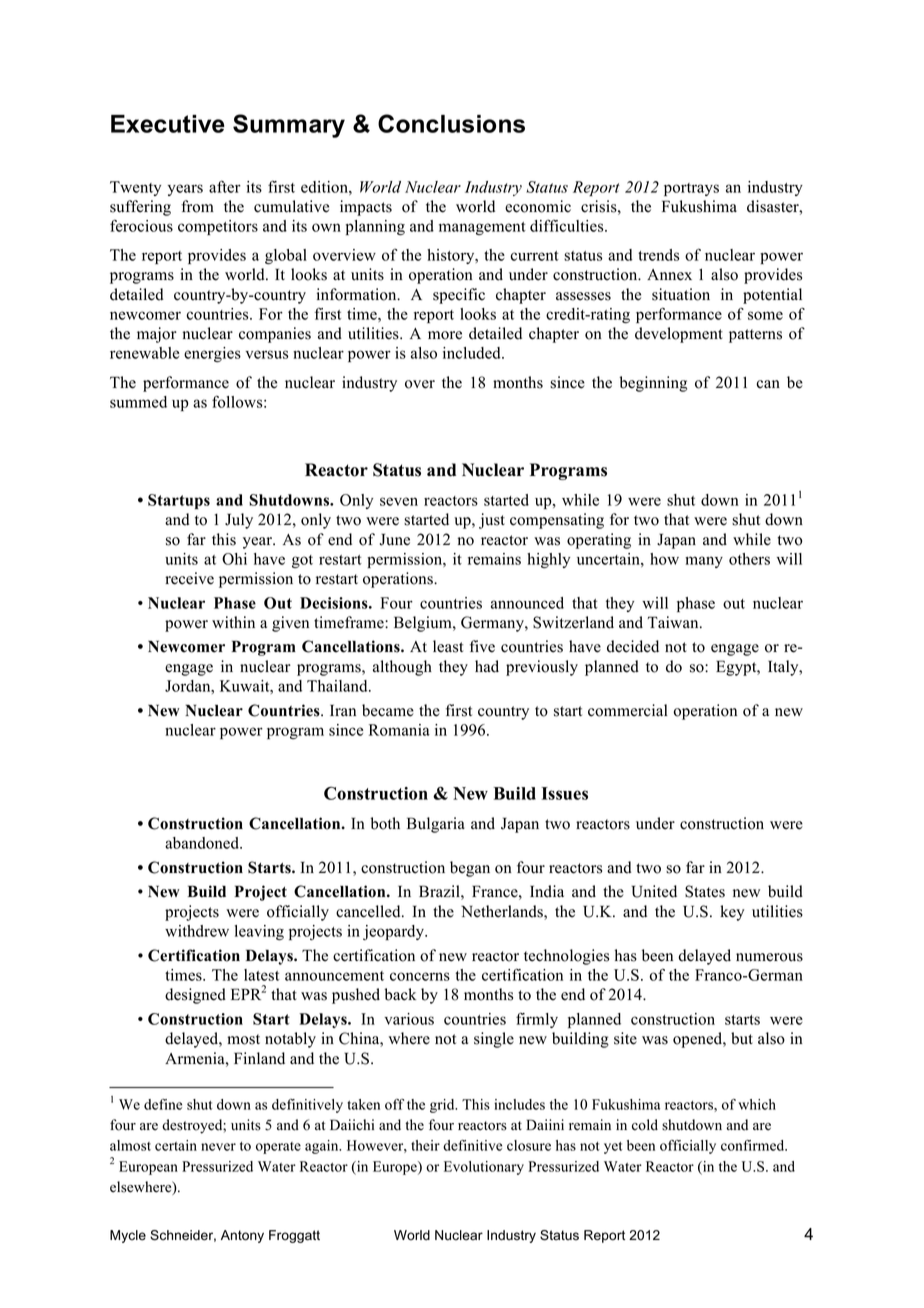 Image resolution: width=924 pixels, height=1308 pixels. I want to click on included, so click(473, 353).
